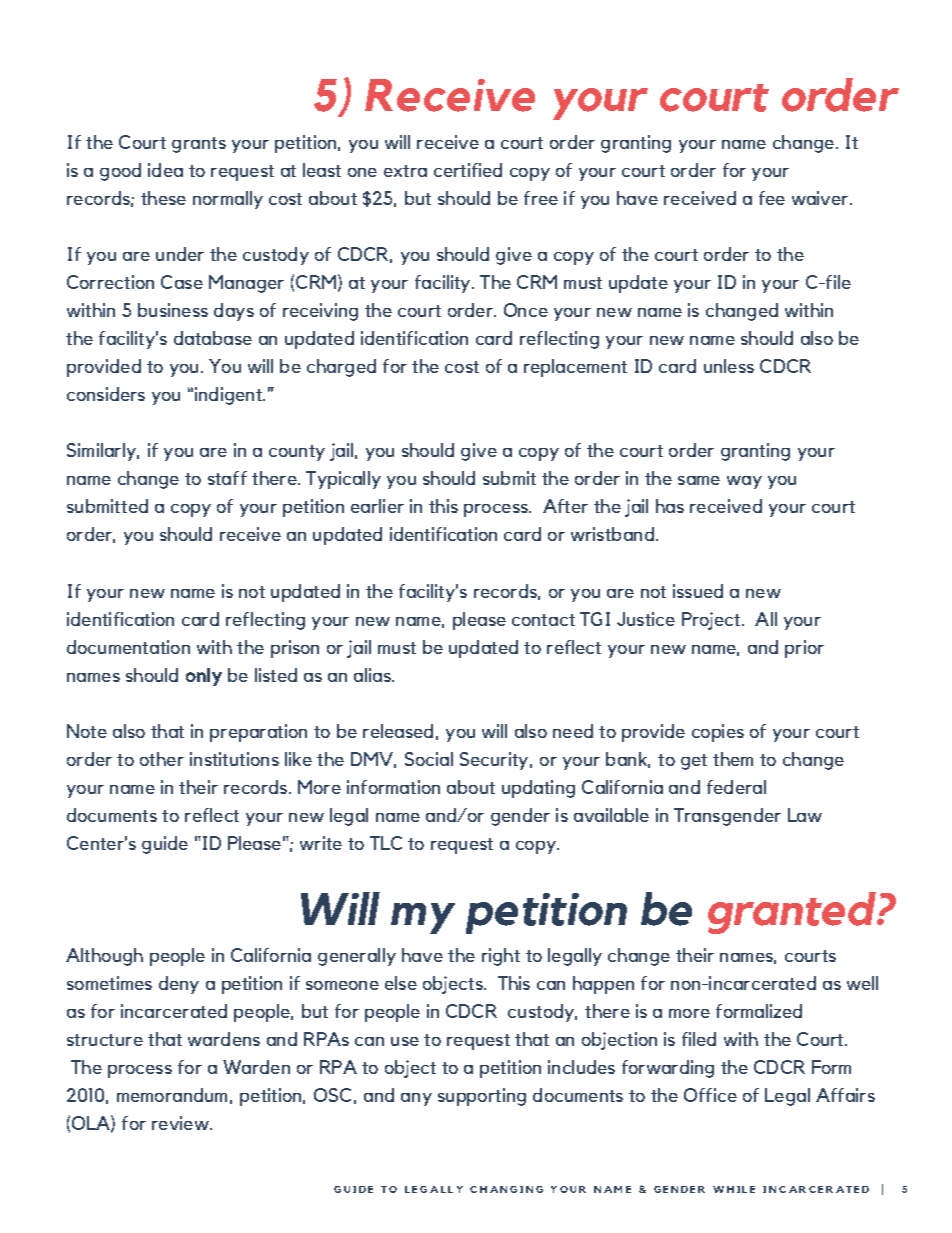  What do you see at coordinates (468, 170) in the screenshot?
I see `certified` at bounding box center [468, 170].
